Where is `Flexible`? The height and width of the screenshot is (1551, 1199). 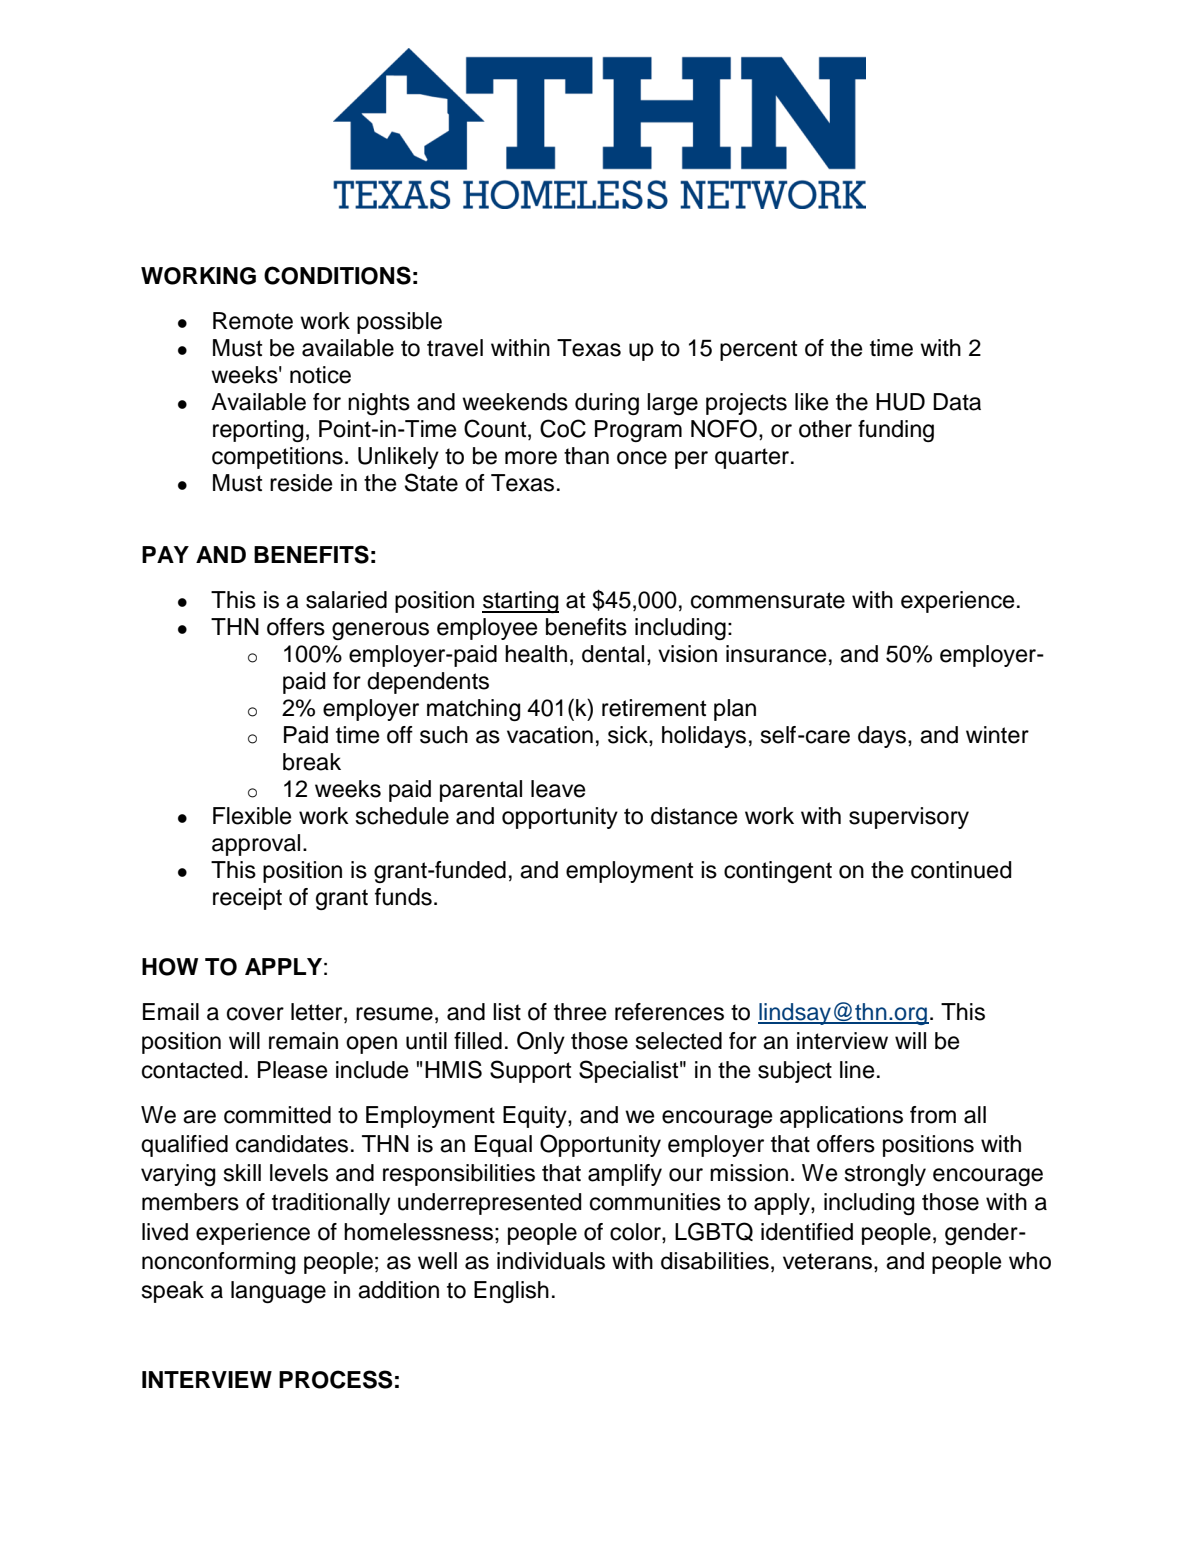 Flexible is located at coordinates (252, 816).
